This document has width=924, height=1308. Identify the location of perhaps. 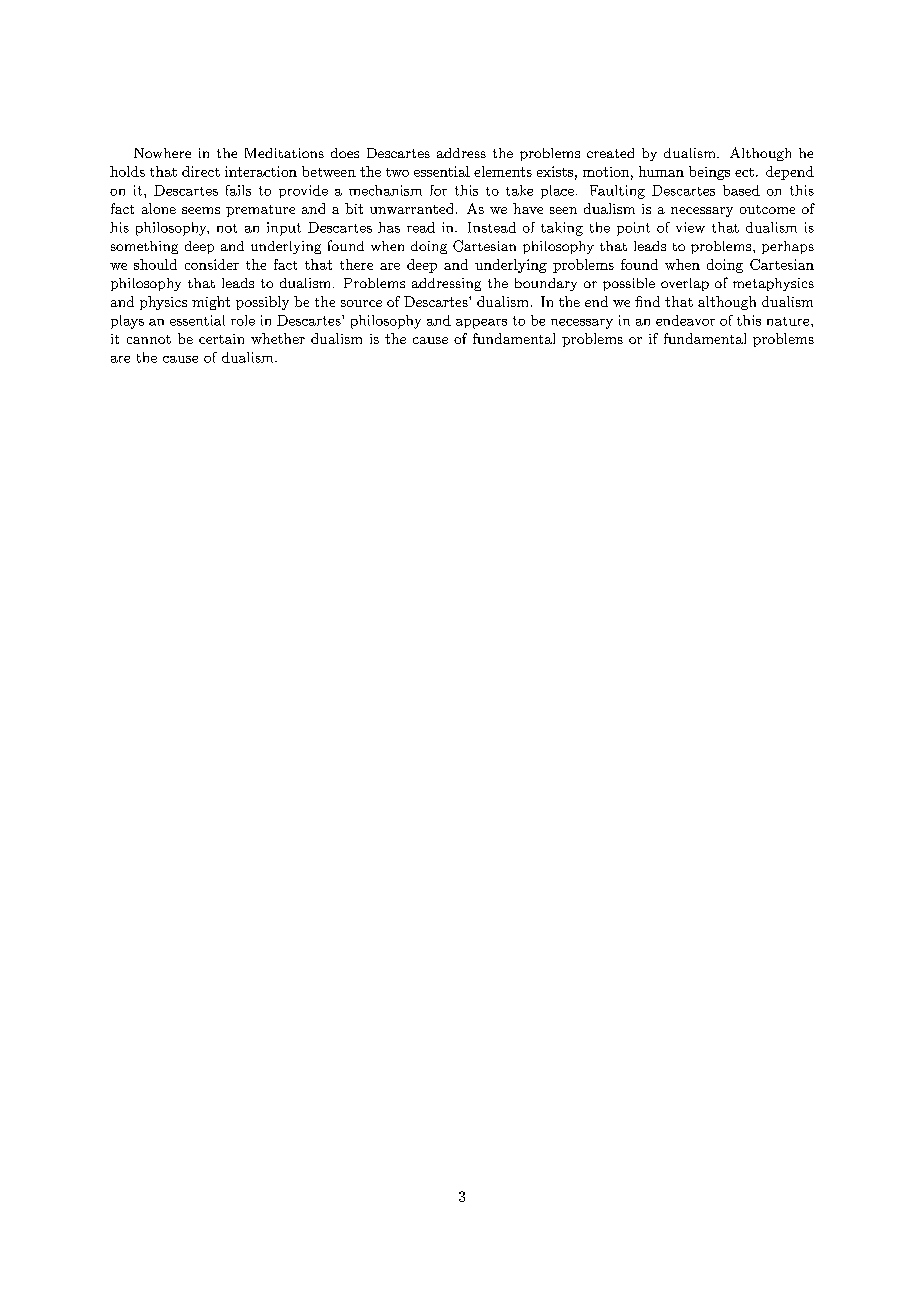
(788, 247).
